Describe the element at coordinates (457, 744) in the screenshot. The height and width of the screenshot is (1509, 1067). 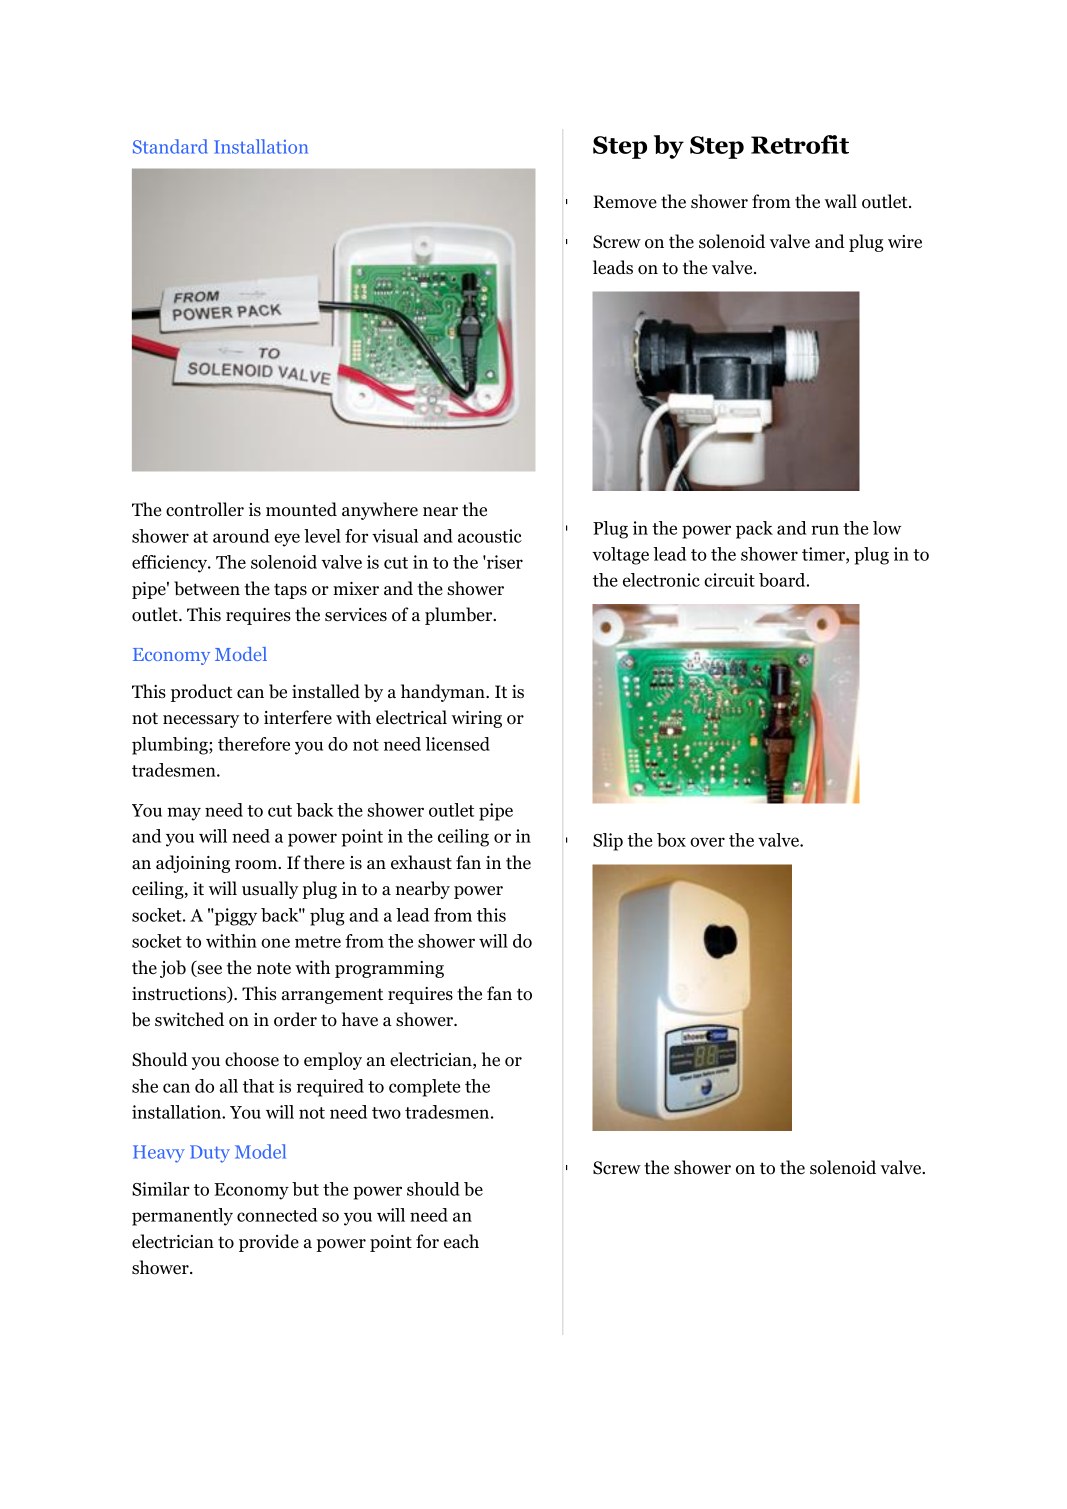
I see `licensed` at that location.
